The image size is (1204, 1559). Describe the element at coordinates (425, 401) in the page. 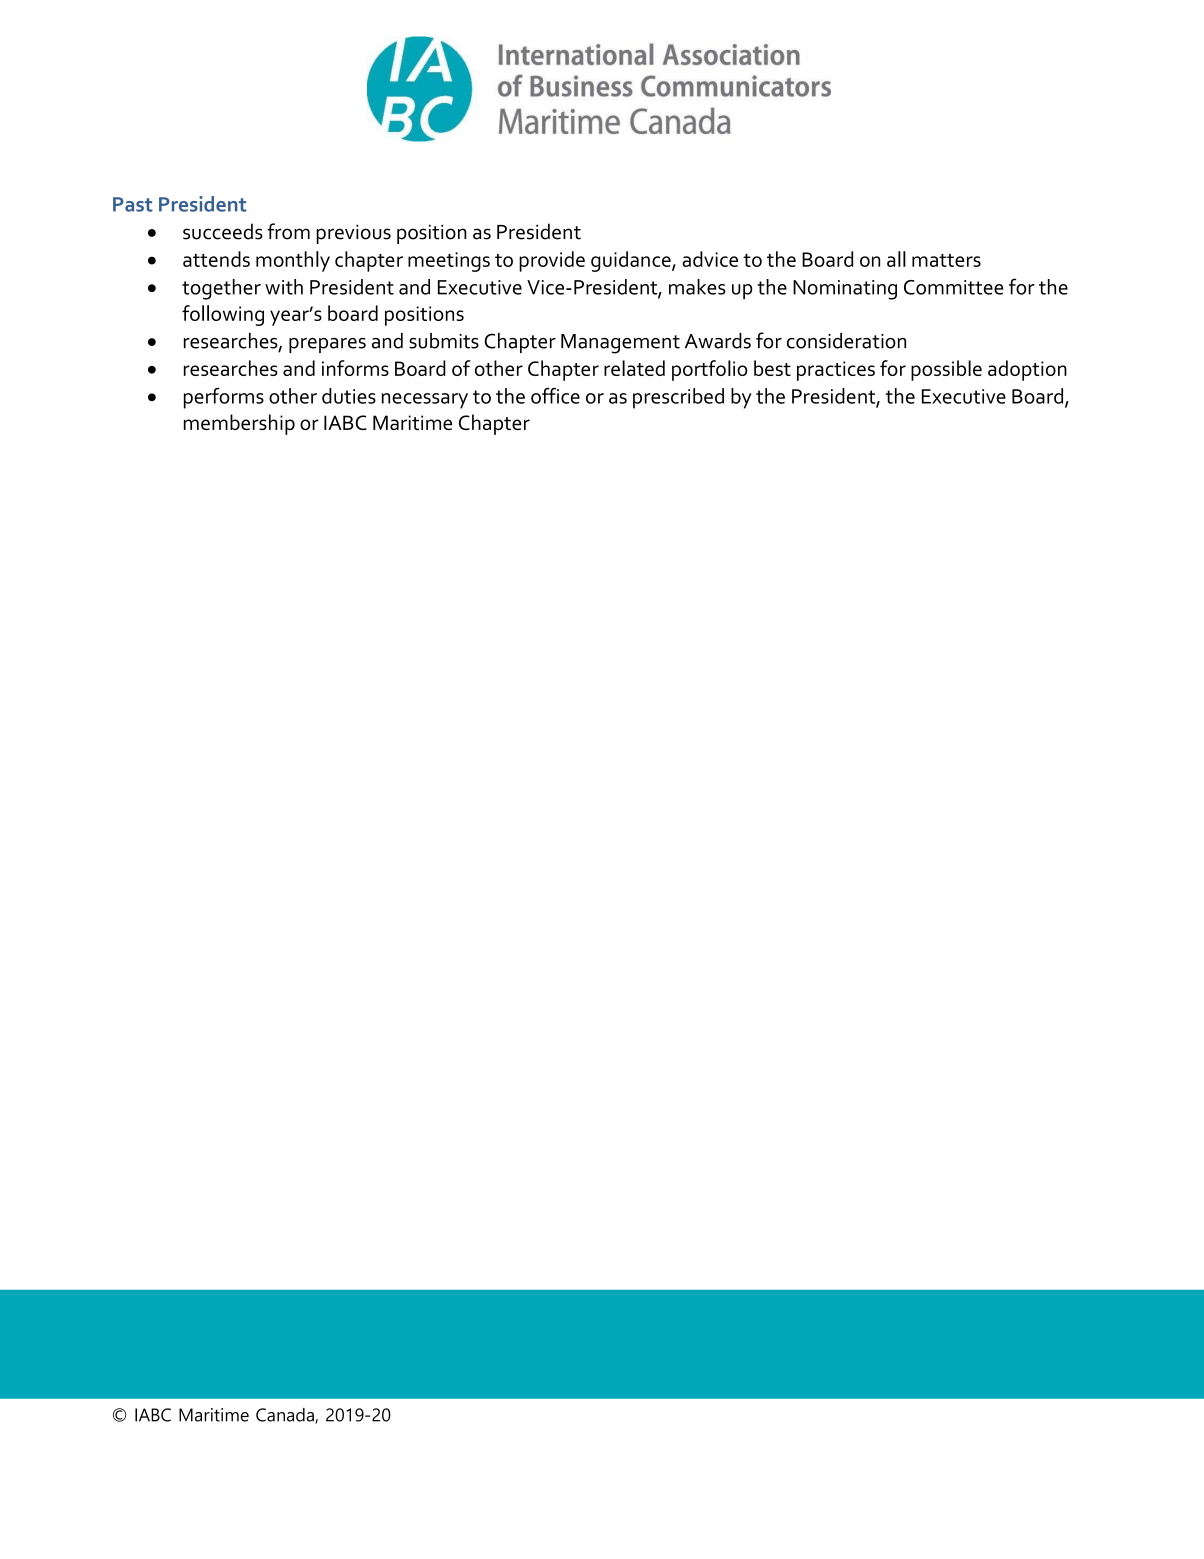

I see `necessary` at that location.
